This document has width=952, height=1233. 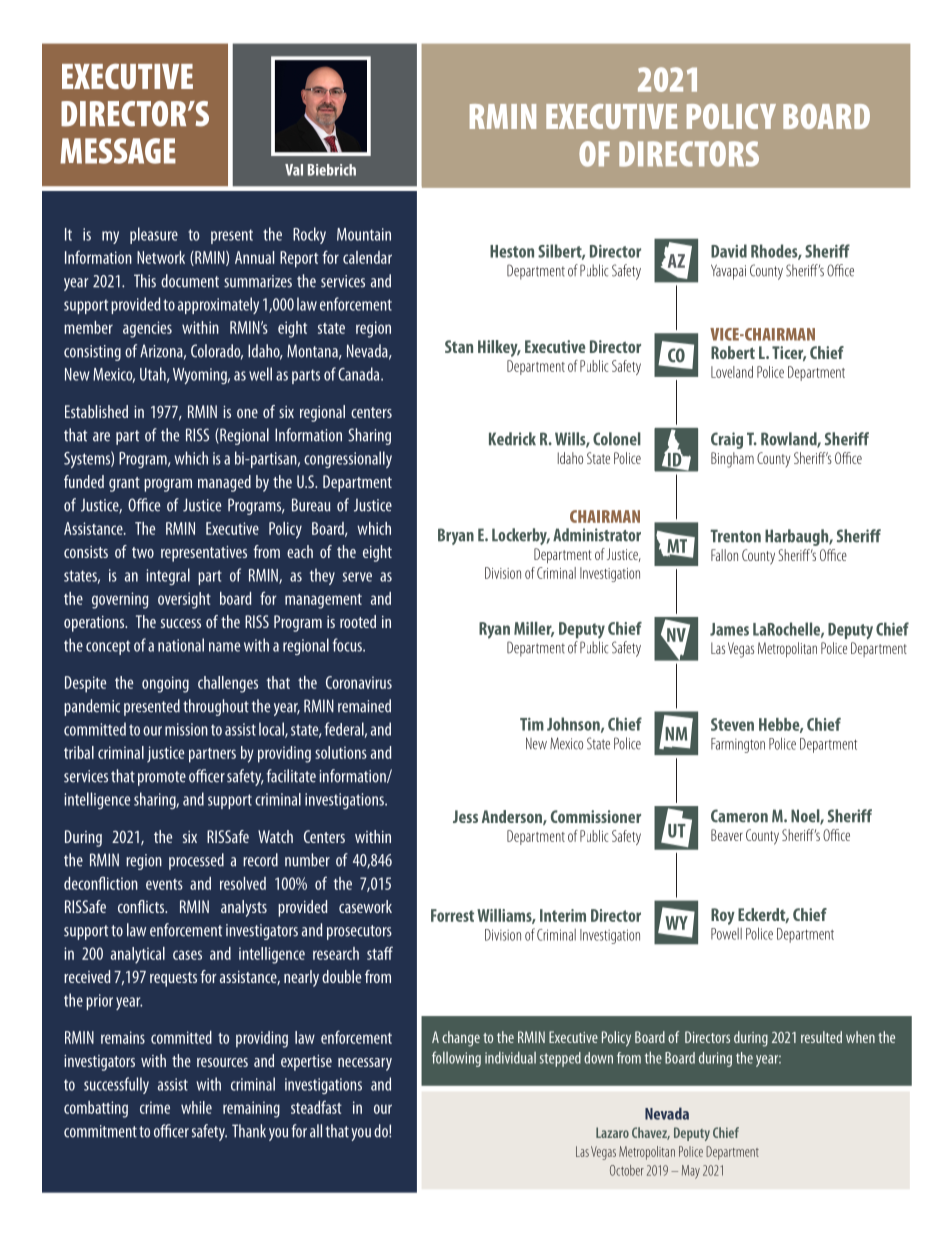 What do you see at coordinates (532, 724) in the document?
I see `Tim` at bounding box center [532, 724].
